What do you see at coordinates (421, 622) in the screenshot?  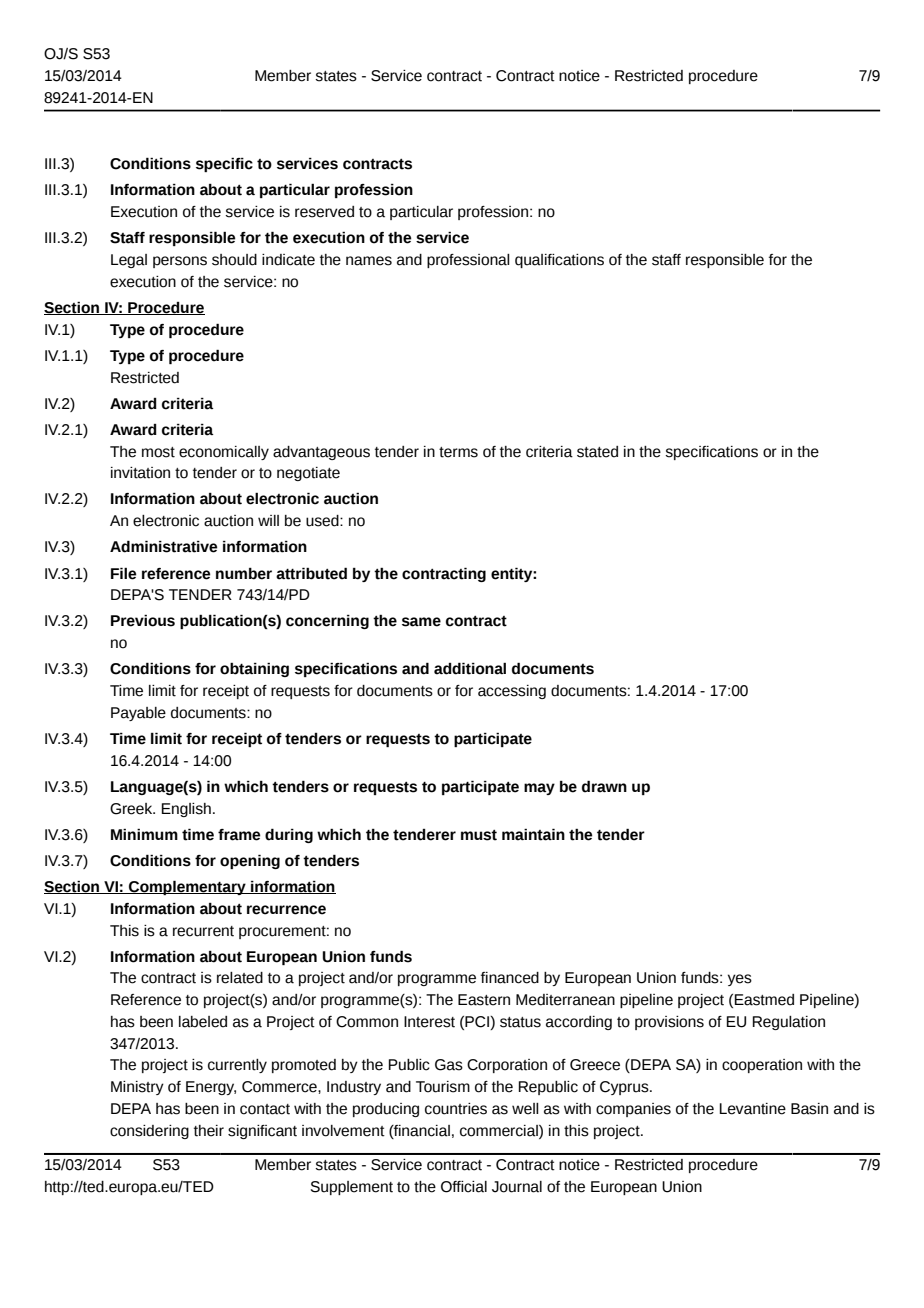 I see `same` at bounding box center [421, 622].
